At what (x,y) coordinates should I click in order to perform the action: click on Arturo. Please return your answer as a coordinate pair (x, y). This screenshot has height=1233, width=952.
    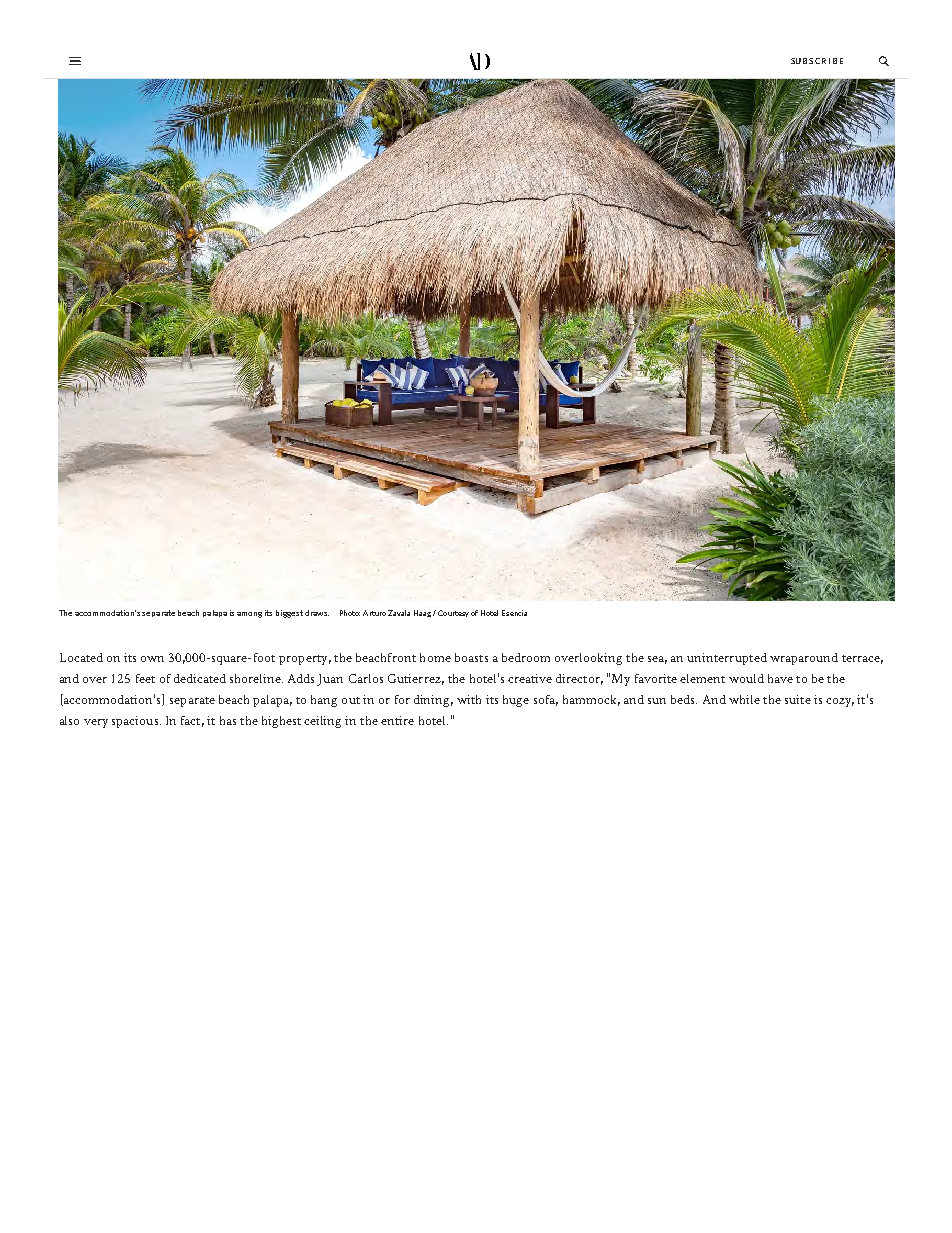
    Looking at the image, I should click on (374, 613).
